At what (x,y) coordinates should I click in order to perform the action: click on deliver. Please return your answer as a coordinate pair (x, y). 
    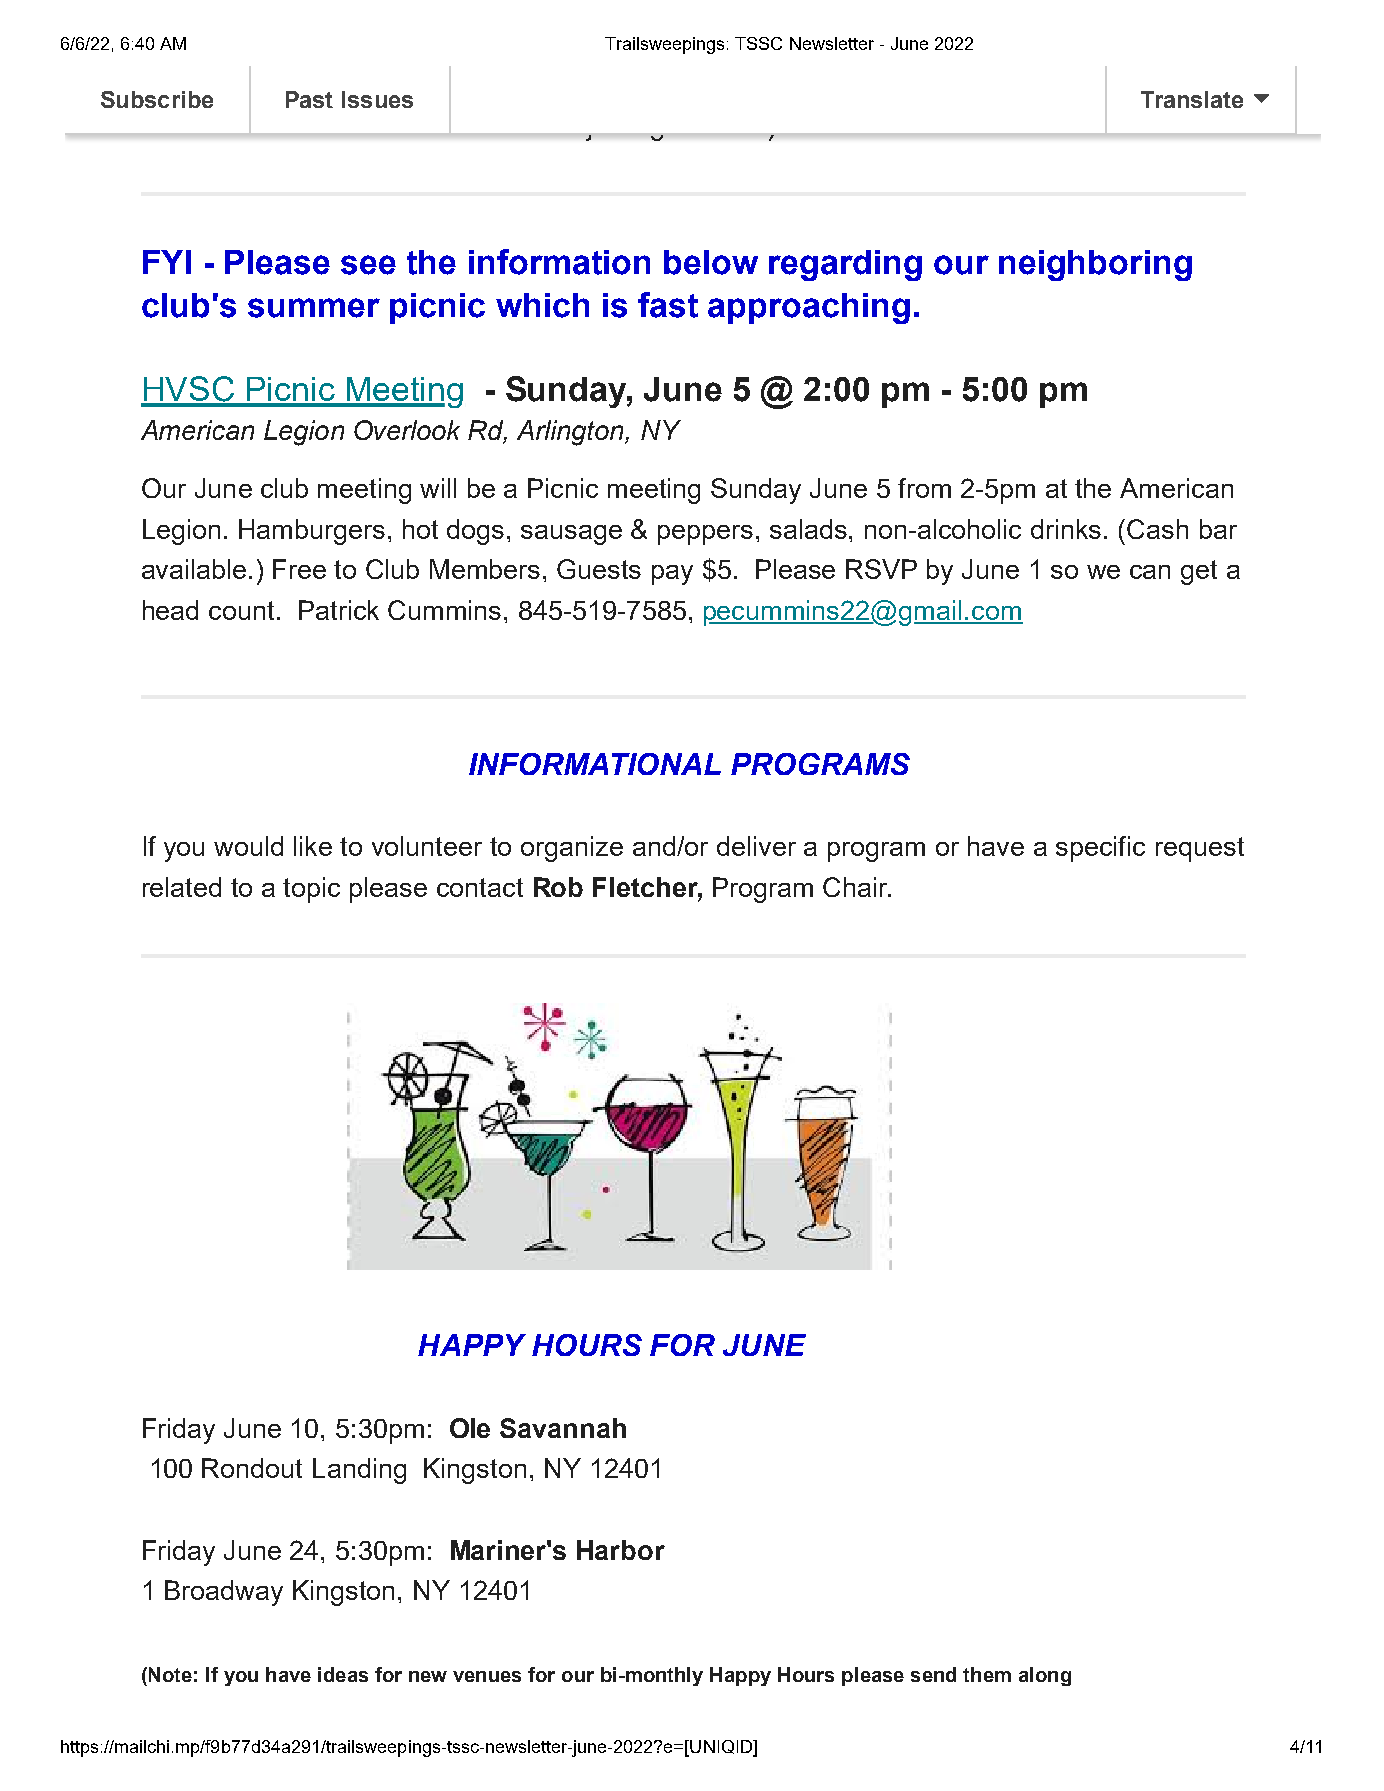
    Looking at the image, I should click on (756, 846).
